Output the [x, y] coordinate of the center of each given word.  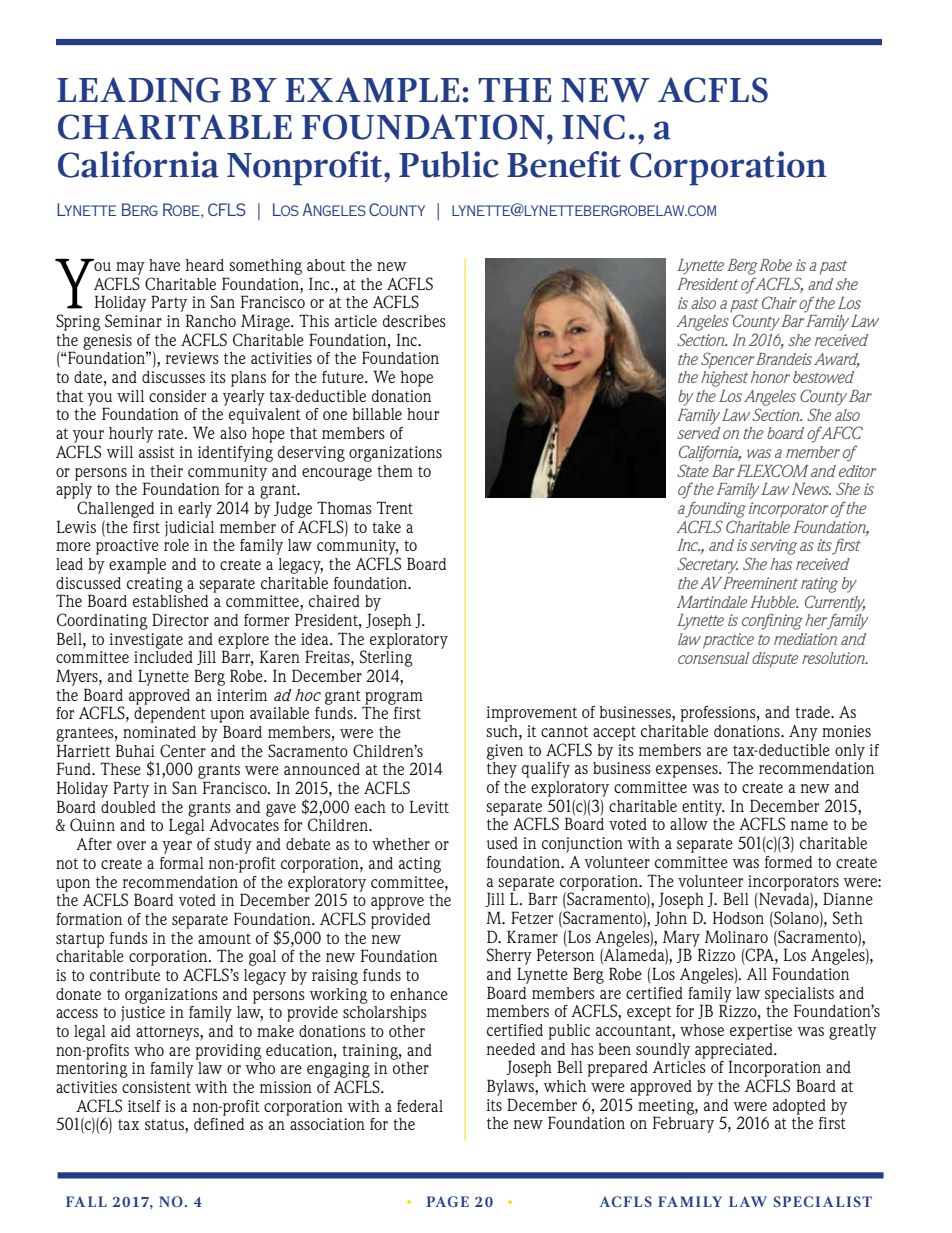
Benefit [564, 164]
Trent [395, 507]
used [502, 843]
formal [182, 863]
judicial [189, 529]
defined [219, 1124]
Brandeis [784, 359]
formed [788, 862]
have [164, 265]
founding [715, 509]
